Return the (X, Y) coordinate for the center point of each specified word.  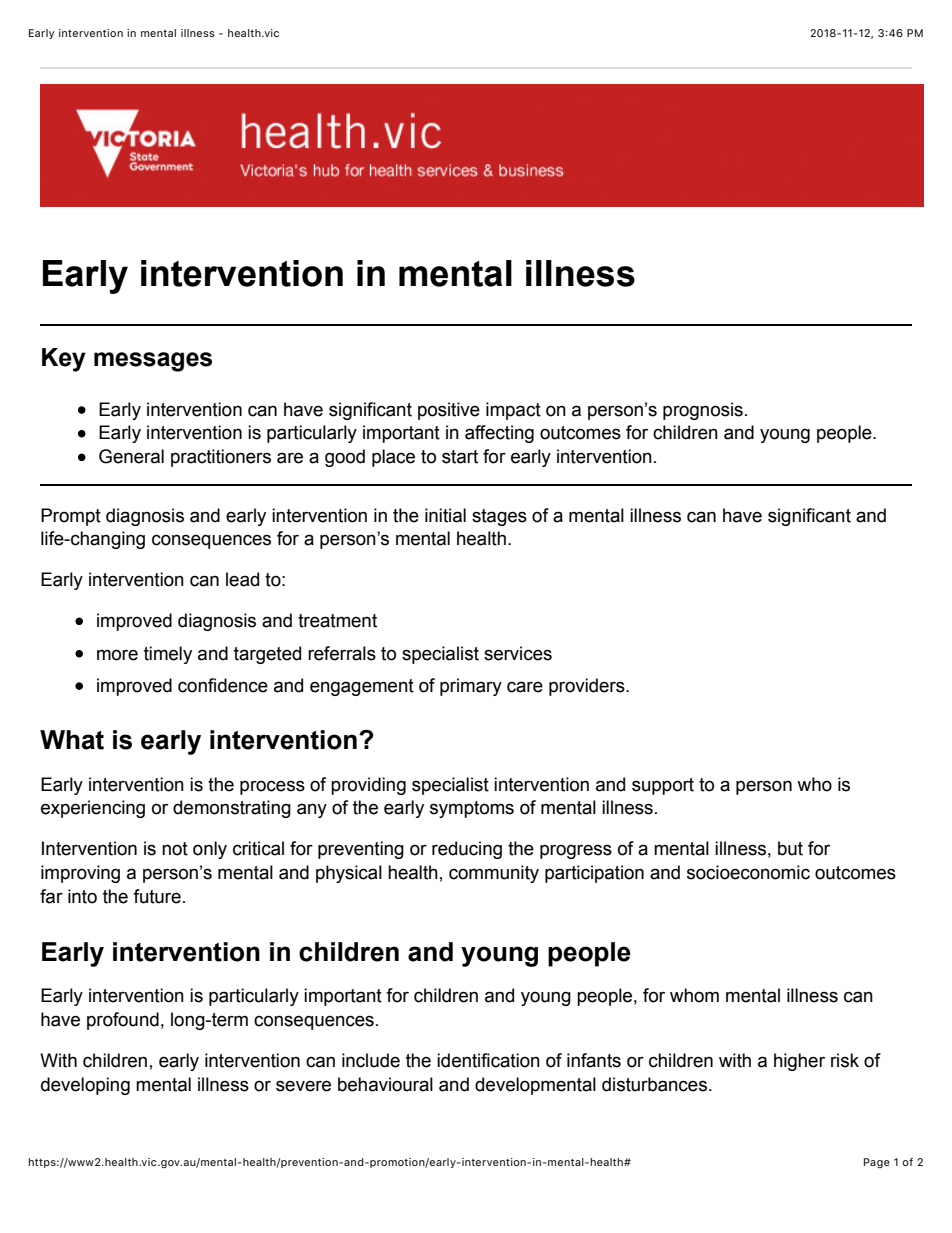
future (157, 896)
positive (449, 411)
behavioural (385, 1084)
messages (153, 362)
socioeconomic (748, 872)
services (518, 653)
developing (85, 1086)
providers (588, 687)
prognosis (703, 411)
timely (168, 655)
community (494, 874)
